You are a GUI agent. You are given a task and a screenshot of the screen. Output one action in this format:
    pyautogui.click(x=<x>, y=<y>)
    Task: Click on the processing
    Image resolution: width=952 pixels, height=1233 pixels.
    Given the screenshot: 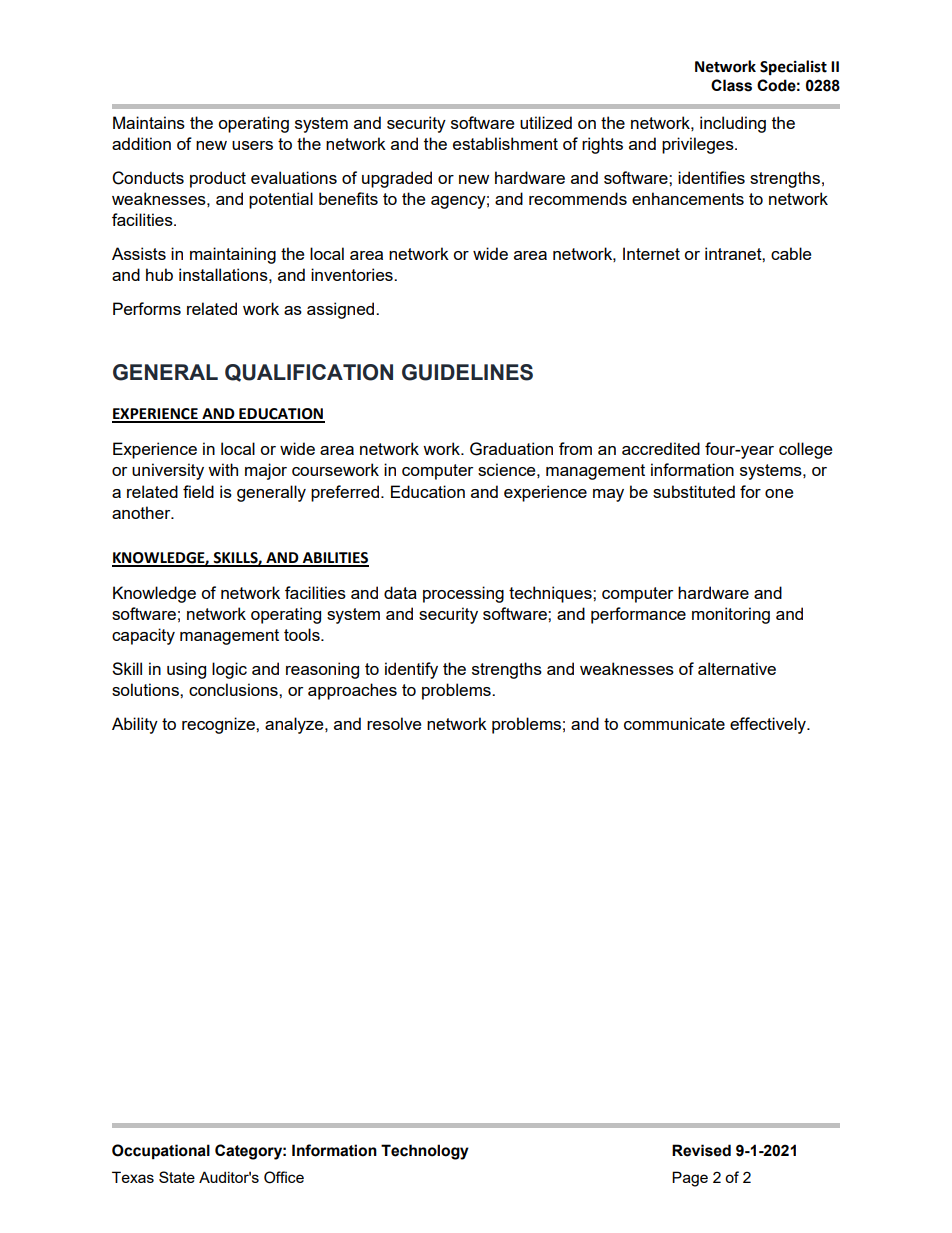 What is the action you would take?
    pyautogui.click(x=463, y=594)
